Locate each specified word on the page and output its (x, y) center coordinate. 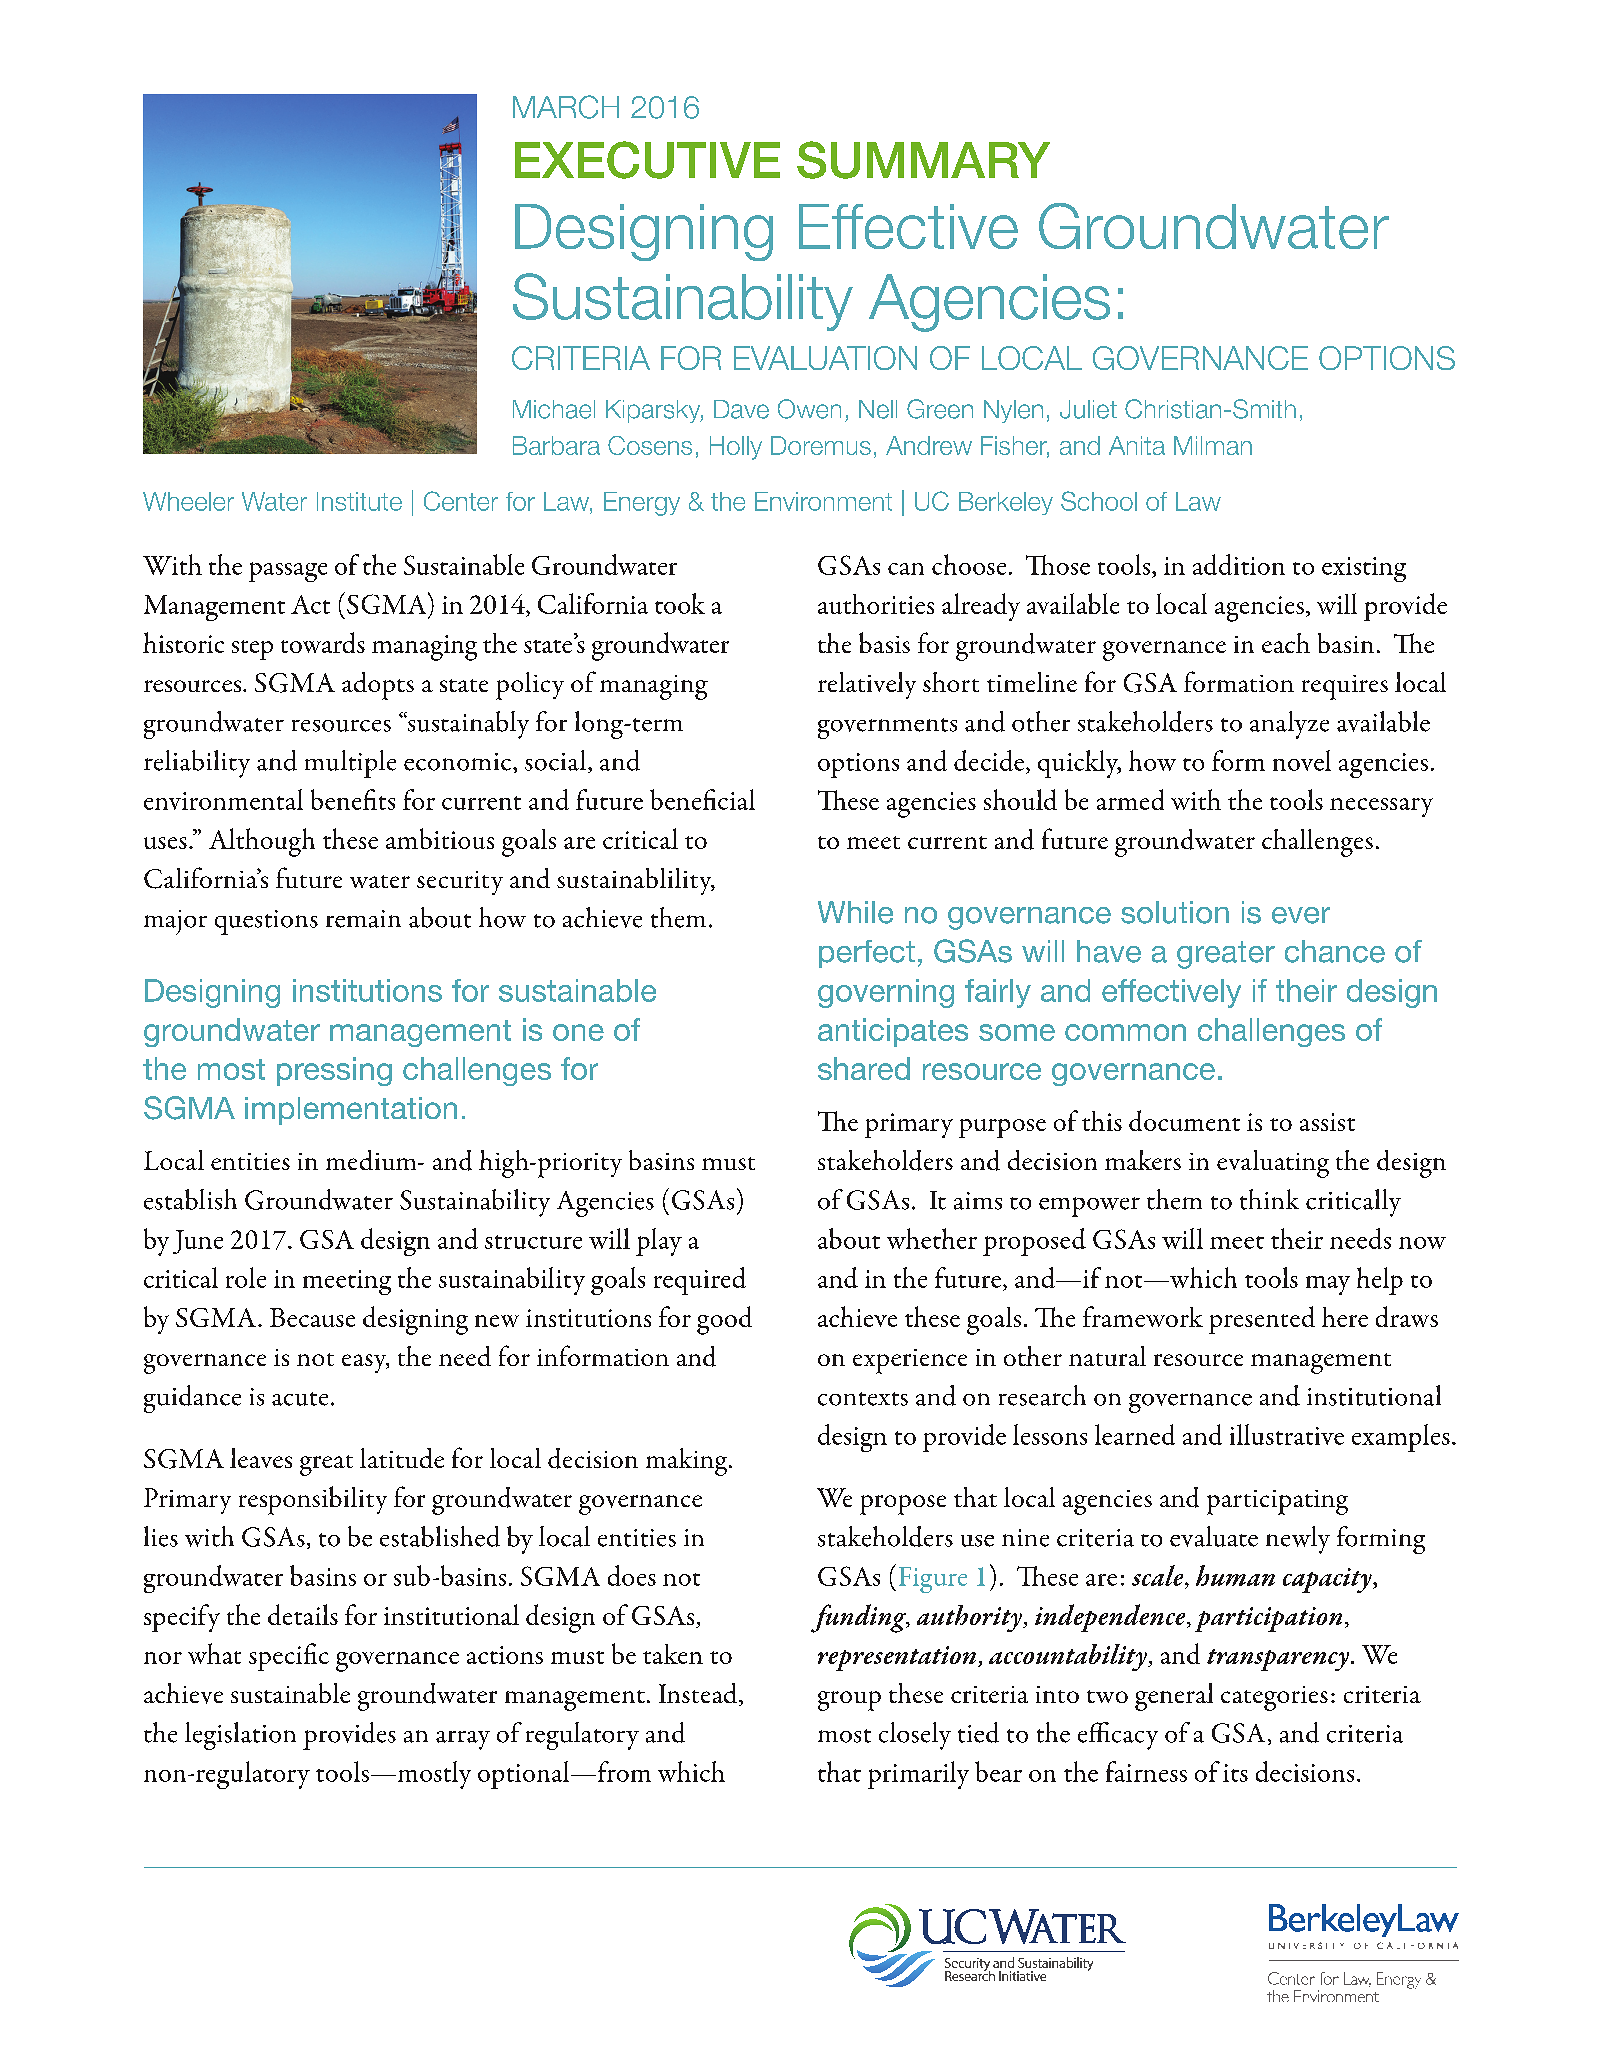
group (849, 1701)
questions (266, 922)
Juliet (1088, 409)
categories (1274, 1698)
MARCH (566, 107)
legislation (240, 1736)
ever (1301, 915)
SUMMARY (923, 160)
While (855, 912)
